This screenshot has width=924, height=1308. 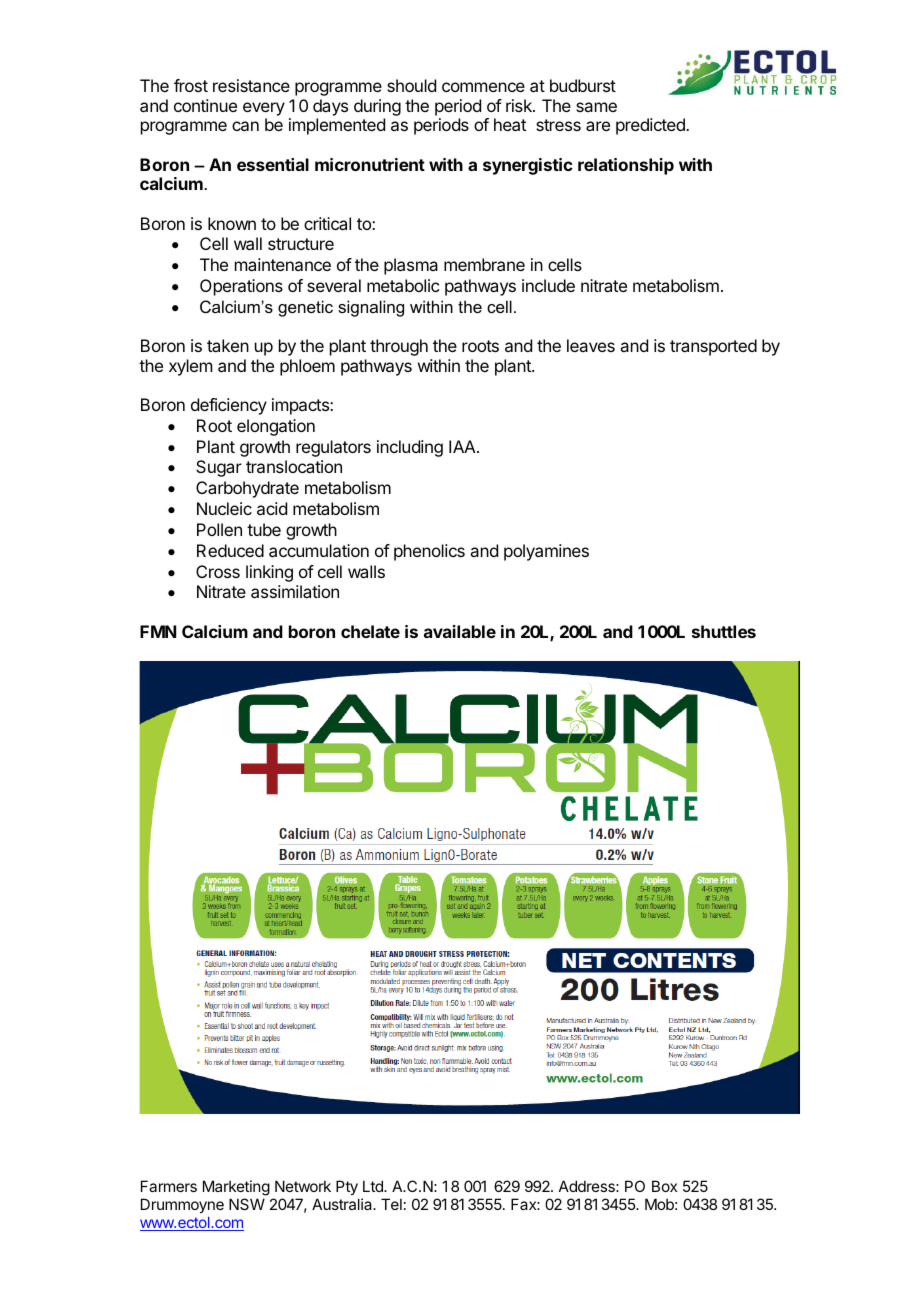 What do you see at coordinates (219, 468) in the screenshot?
I see `Sugar` at bounding box center [219, 468].
